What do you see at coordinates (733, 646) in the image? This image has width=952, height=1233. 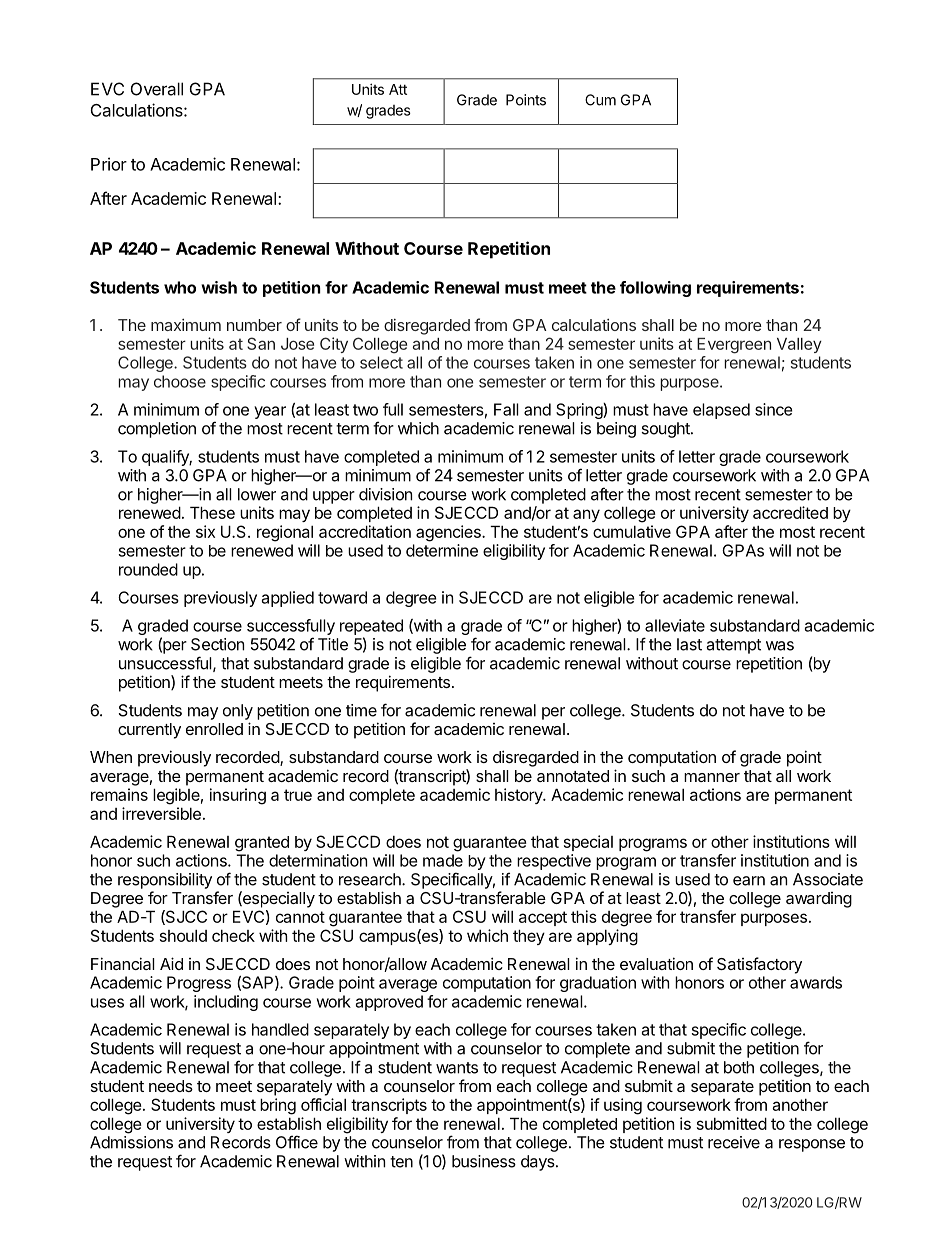 I see `attempt` at bounding box center [733, 646].
